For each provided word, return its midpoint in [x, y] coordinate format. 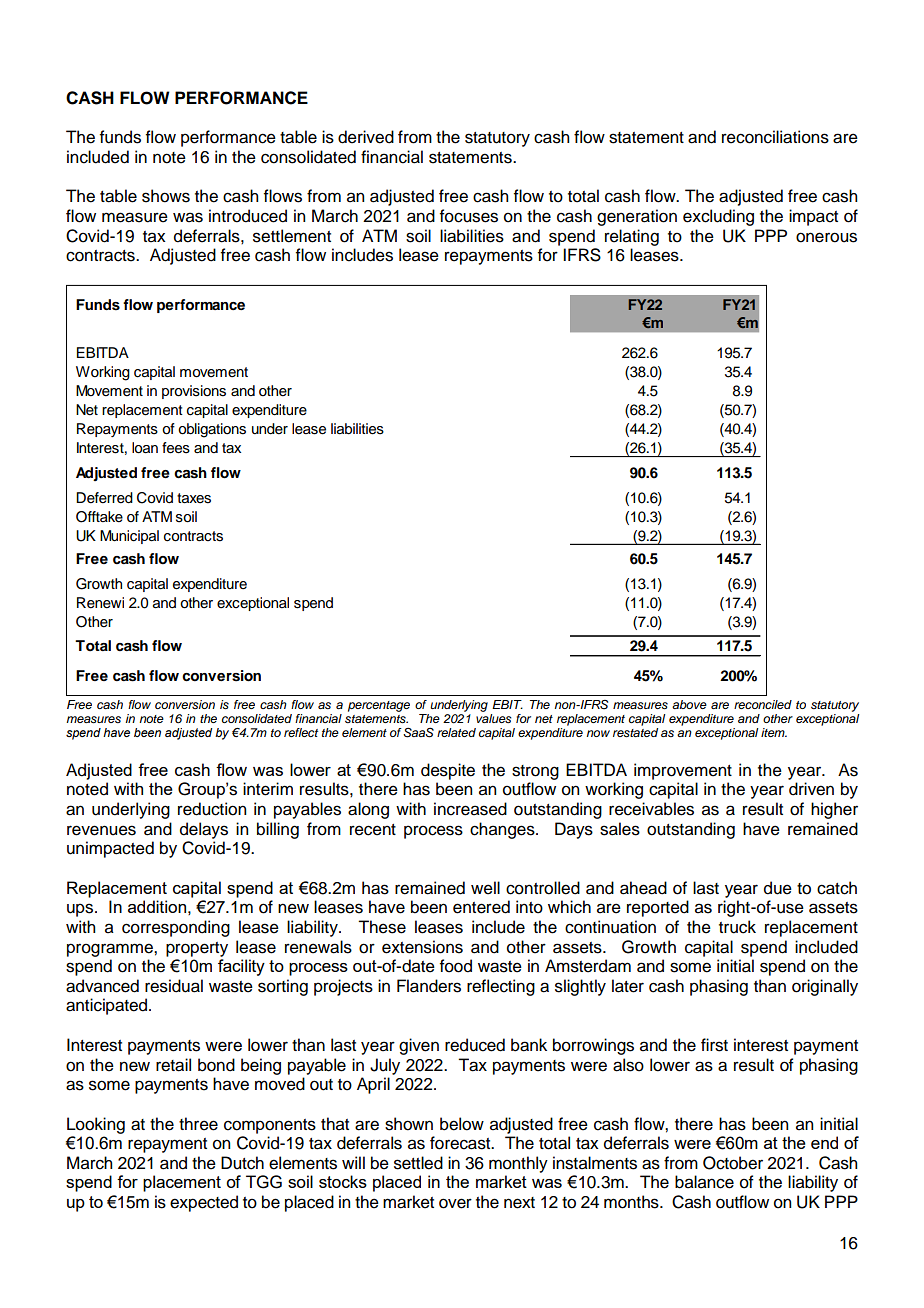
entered [481, 907]
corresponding [176, 928]
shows [166, 196]
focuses [469, 216]
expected [204, 1203]
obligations [212, 430]
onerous [826, 237]
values [493, 718]
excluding [718, 217]
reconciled [763, 704]
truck [737, 927]
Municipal [129, 537]
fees [176, 448]
